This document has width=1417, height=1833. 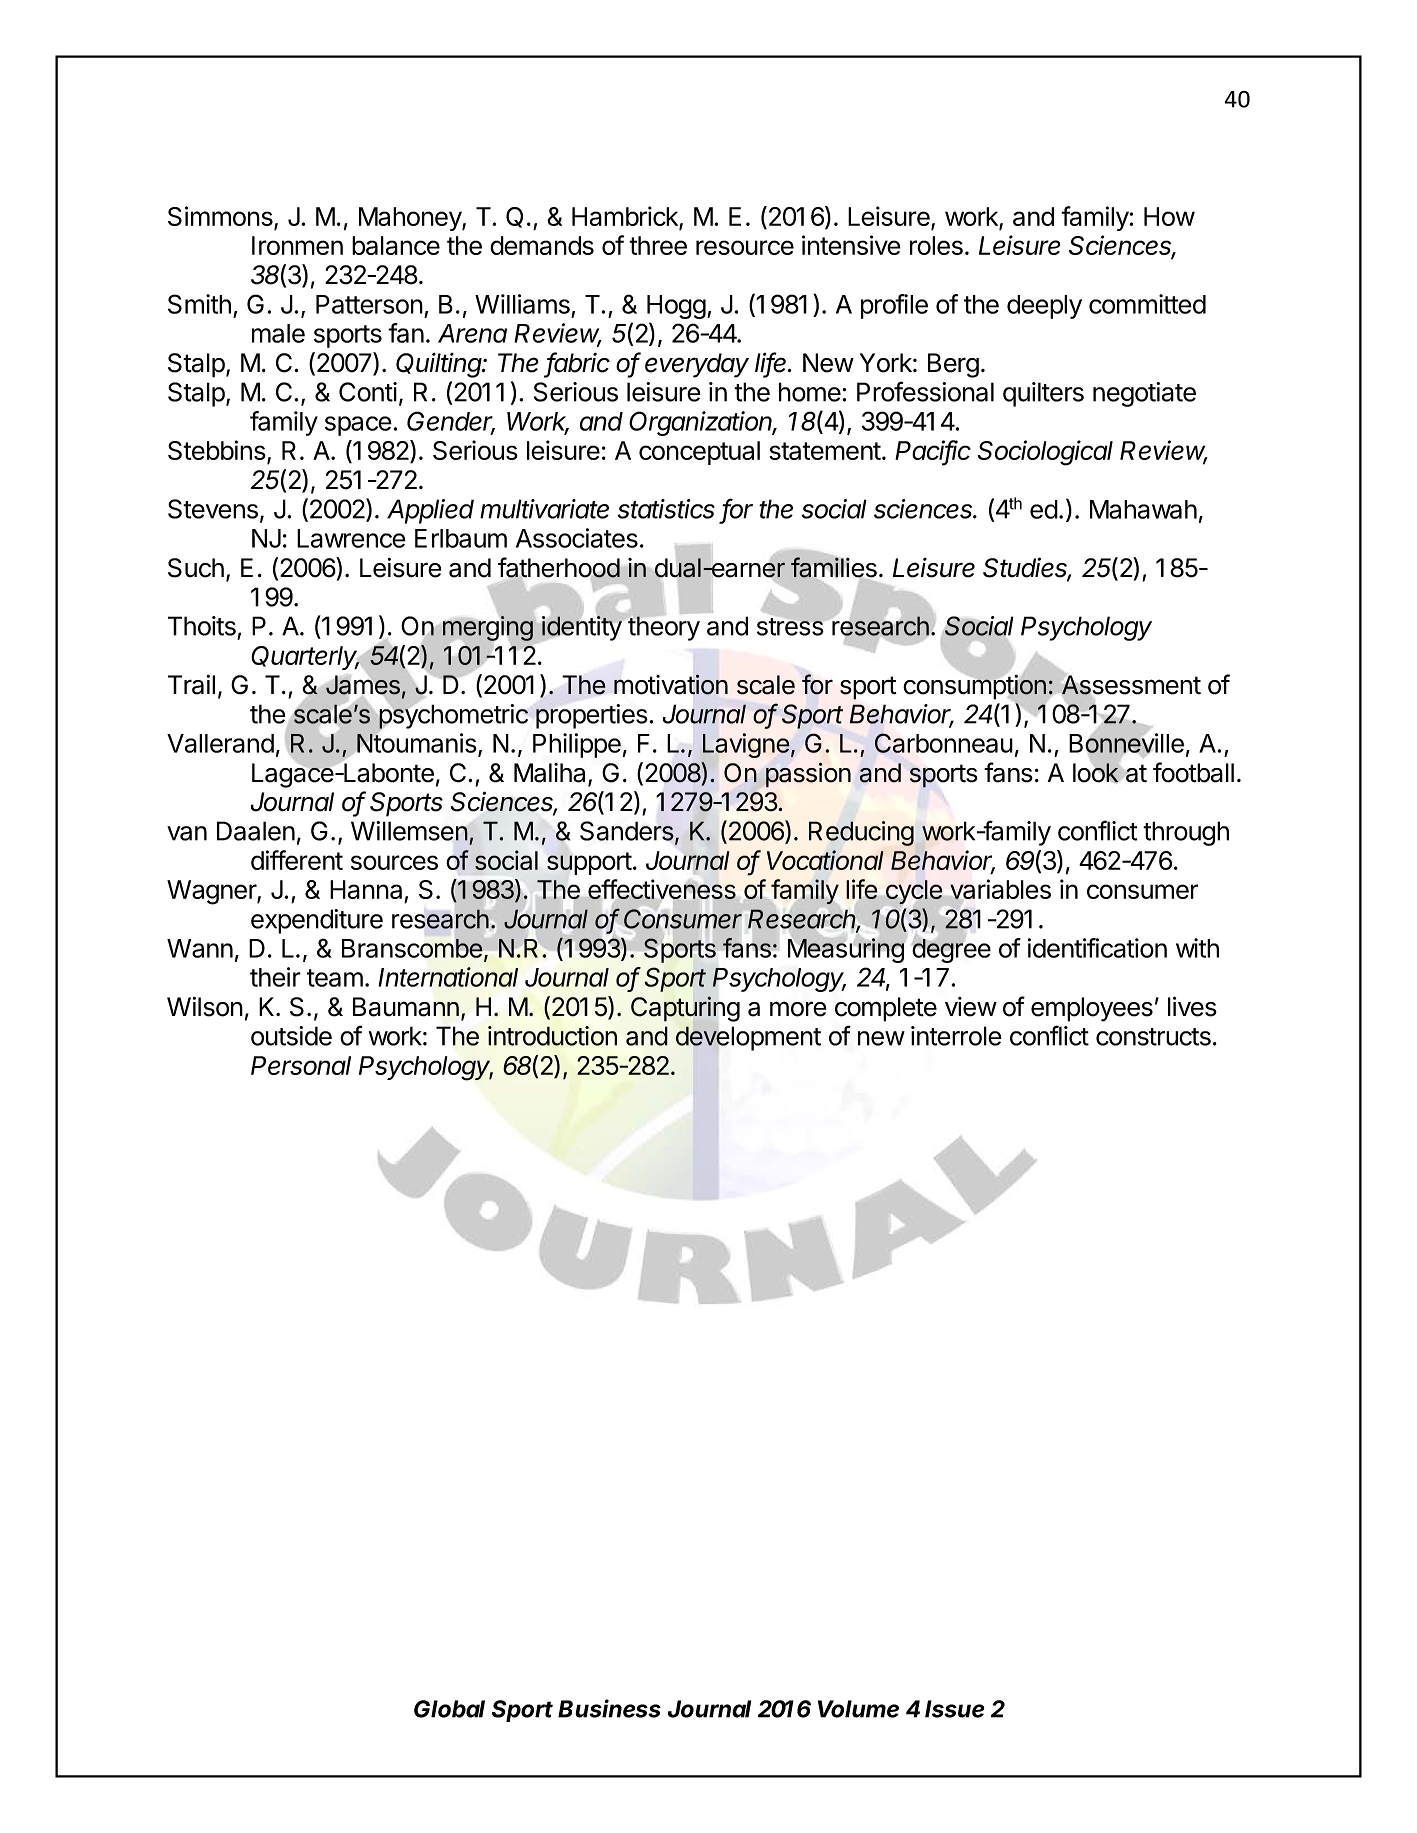 What do you see at coordinates (363, 685) in the document?
I see `James` at bounding box center [363, 685].
